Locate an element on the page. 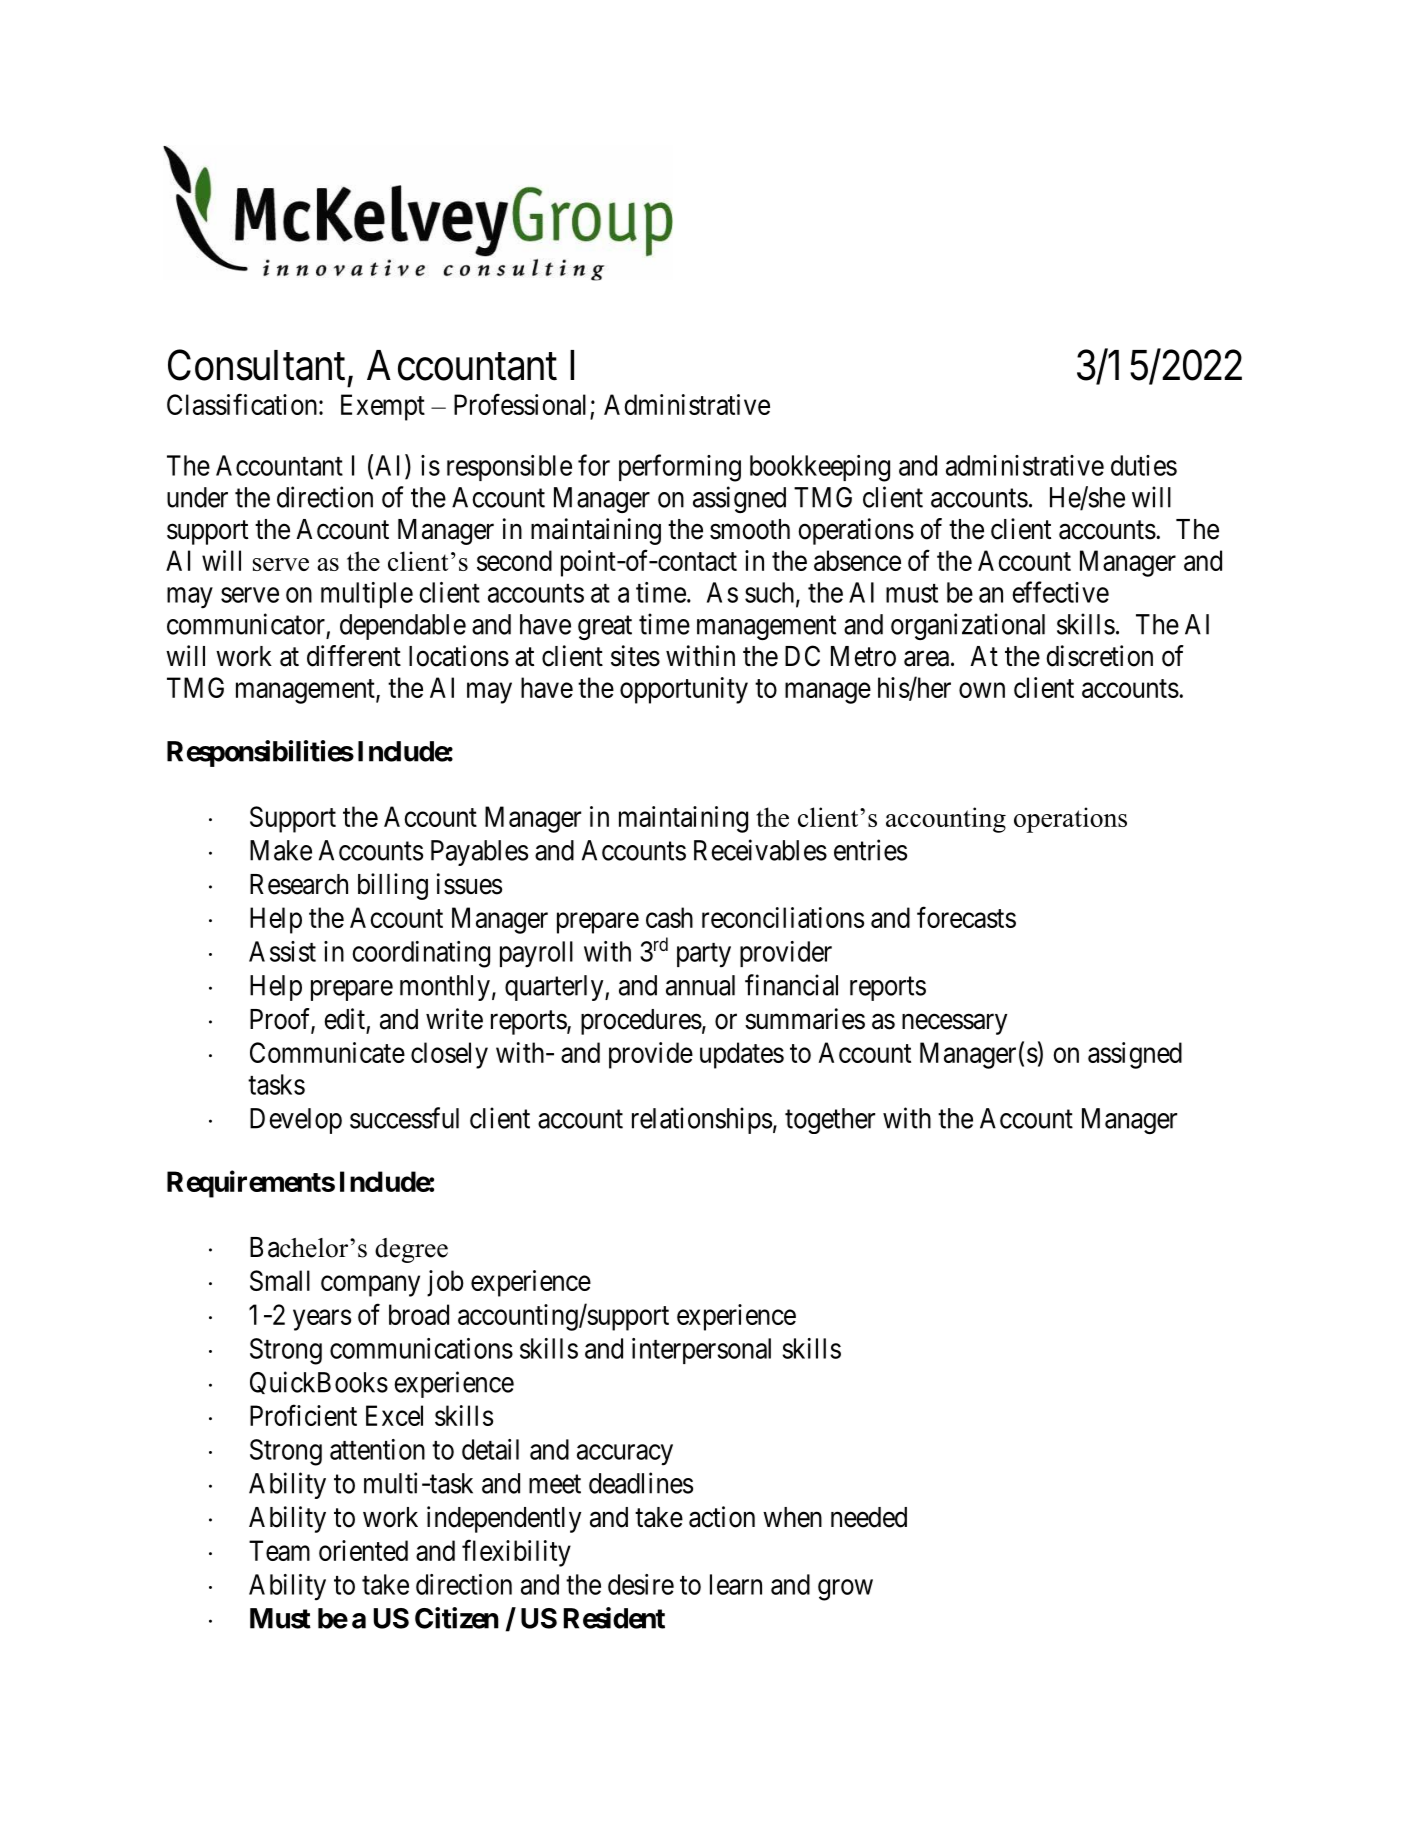 The height and width of the image is (1822, 1408). edit is located at coordinates (344, 1019).
